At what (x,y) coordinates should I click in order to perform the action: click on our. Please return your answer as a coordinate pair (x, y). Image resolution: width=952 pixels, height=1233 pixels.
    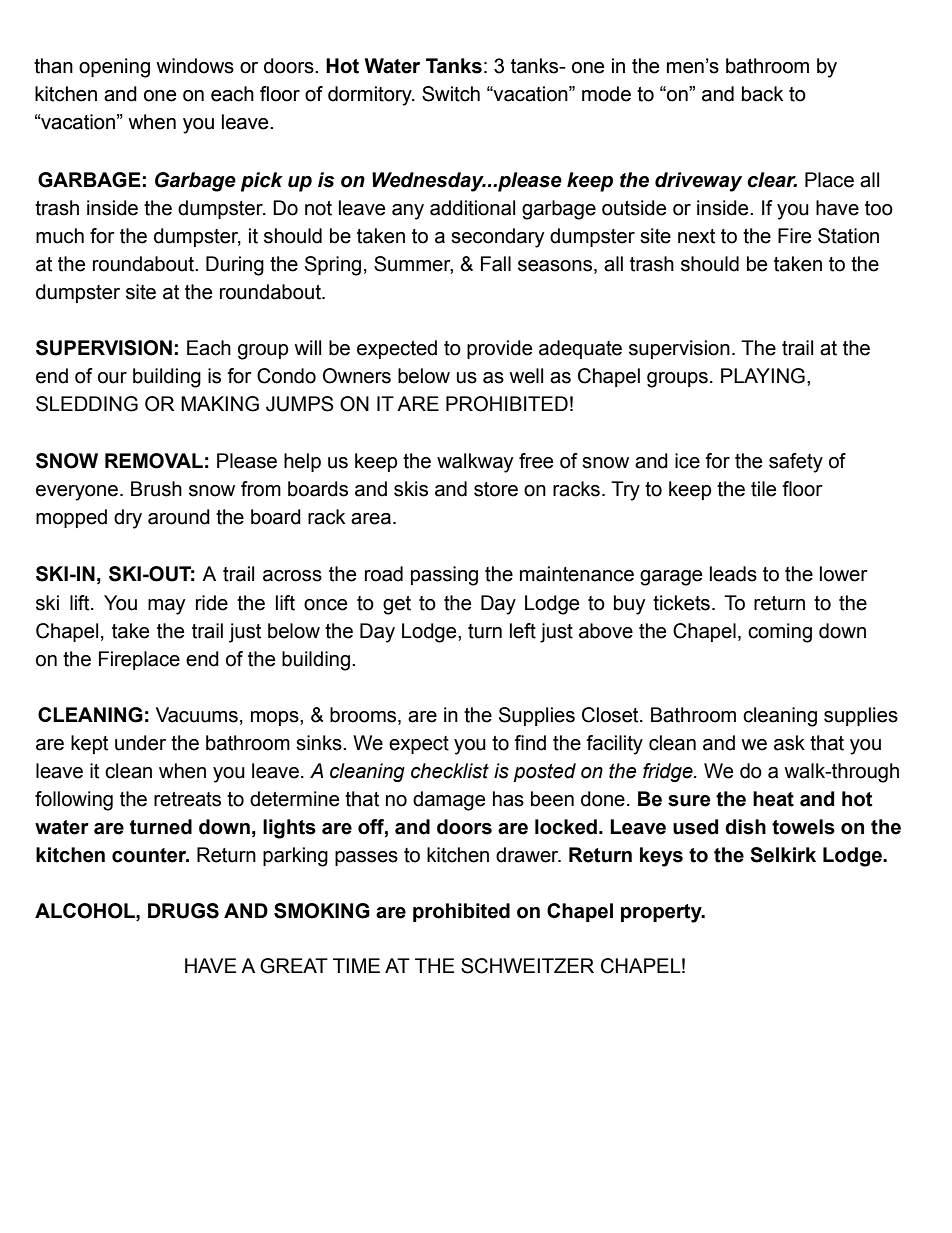
    Looking at the image, I should click on (112, 378).
